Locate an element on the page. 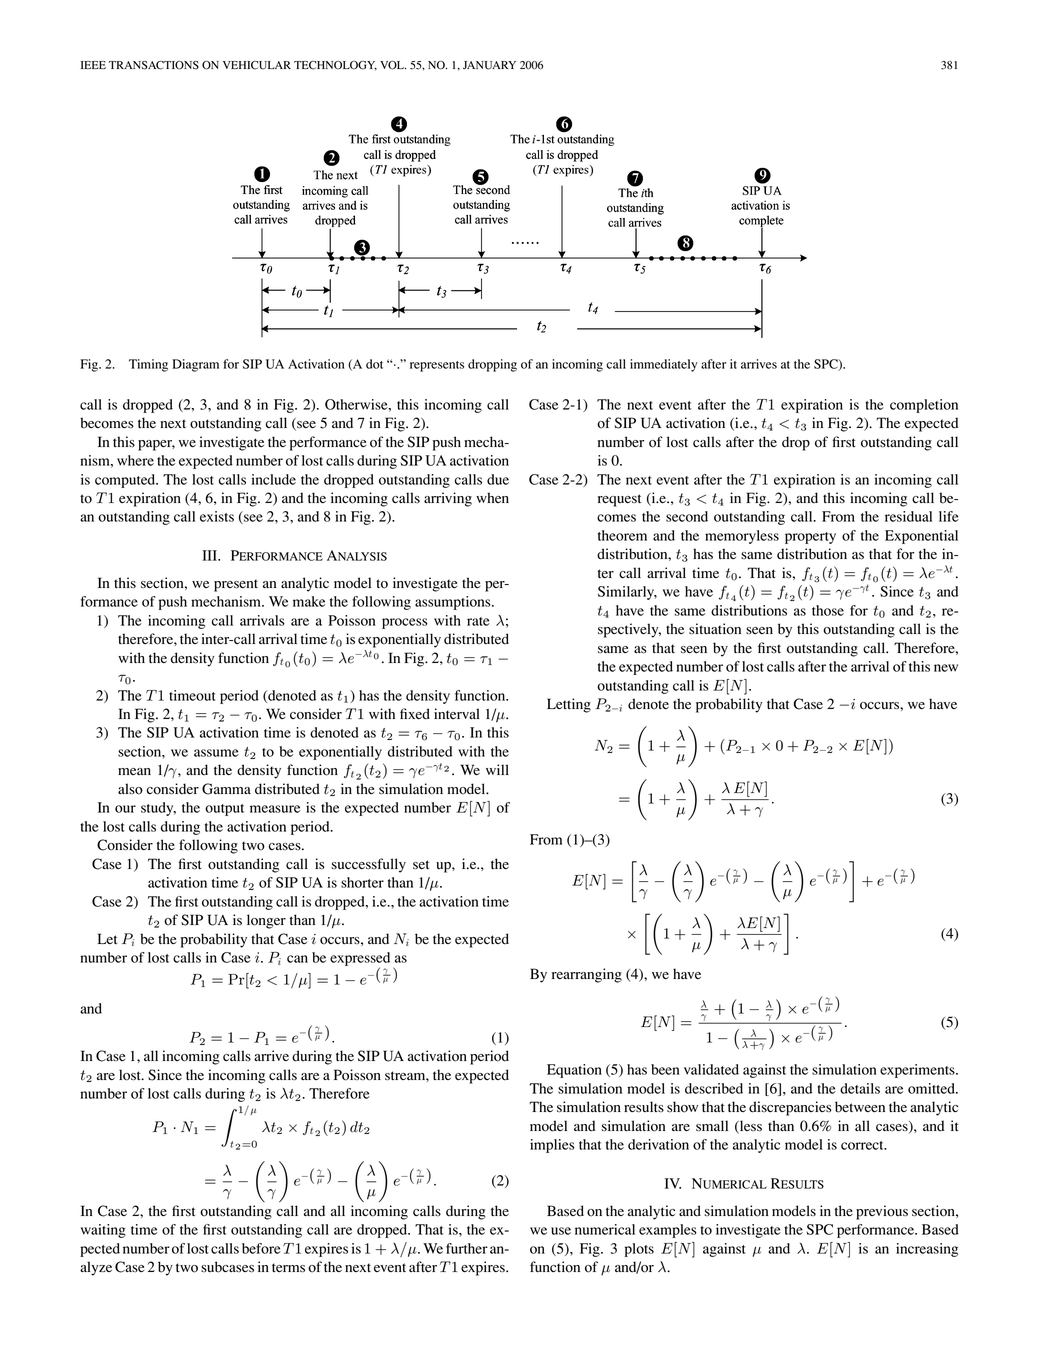 The image size is (1046, 1354). JANUARY is located at coordinates (489, 65).
